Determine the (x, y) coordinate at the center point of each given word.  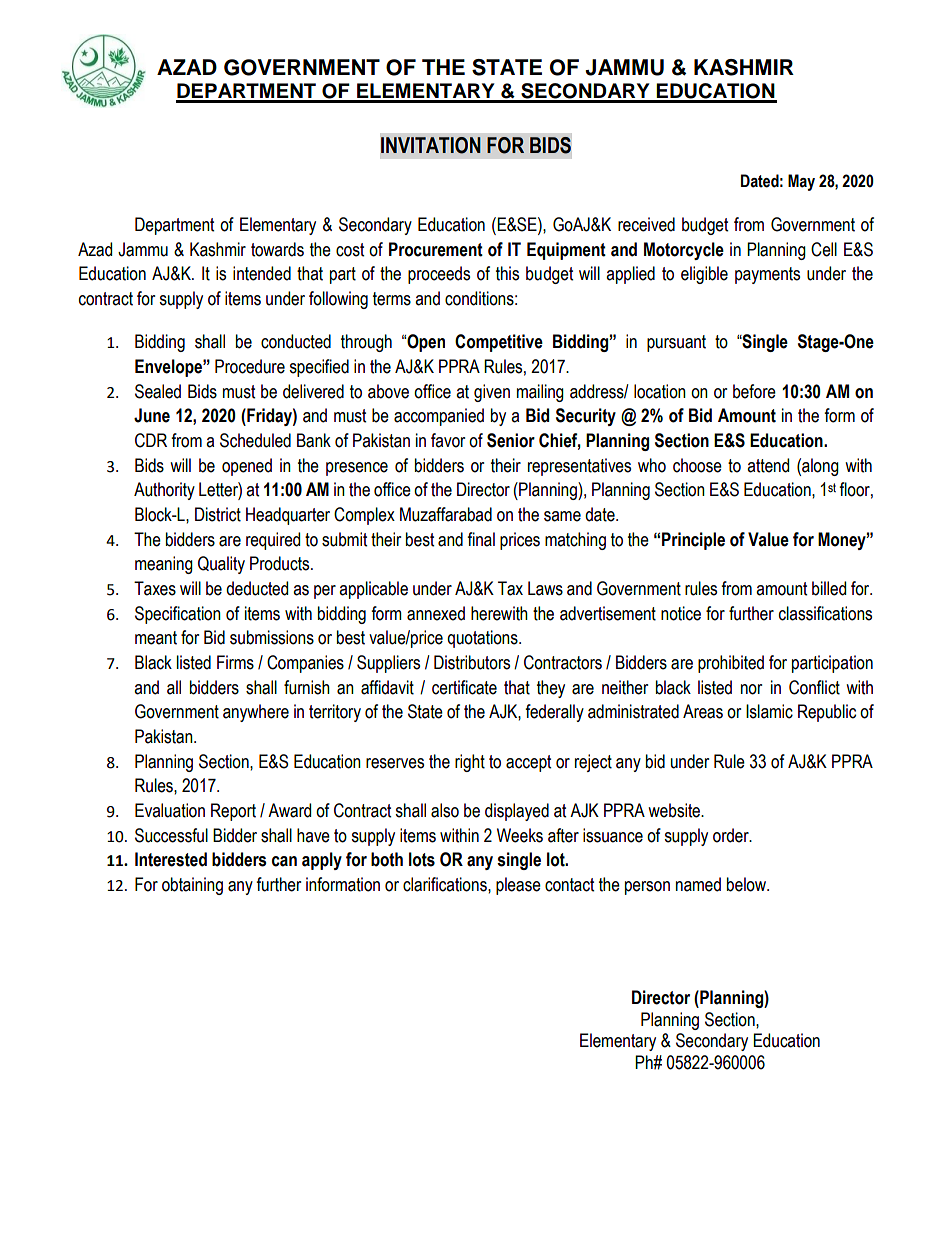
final (481, 539)
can (284, 861)
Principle (693, 541)
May (801, 182)
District (218, 514)
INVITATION (431, 145)
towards (277, 249)
